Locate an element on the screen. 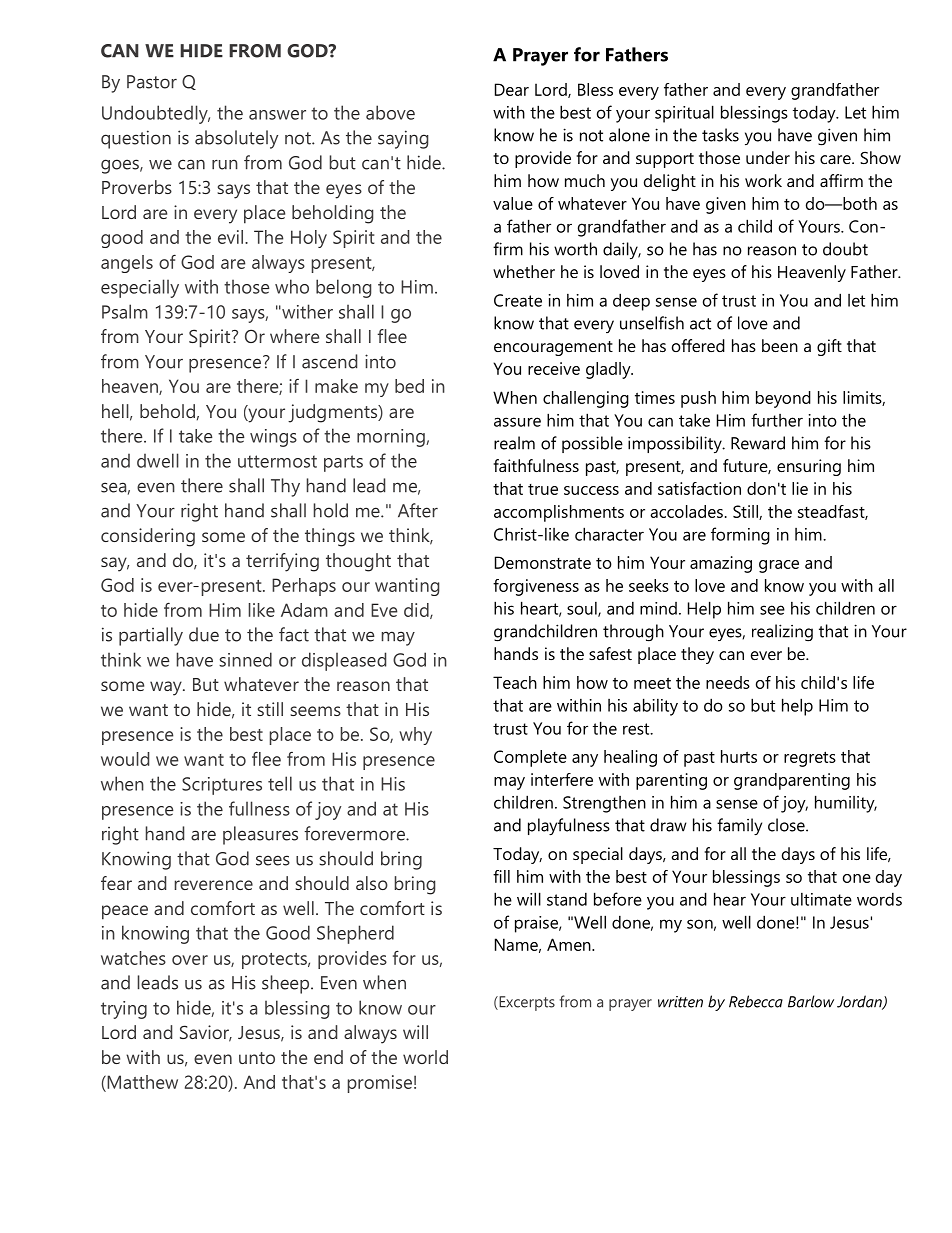 The image size is (952, 1233). Demonstrate is located at coordinates (543, 562).
